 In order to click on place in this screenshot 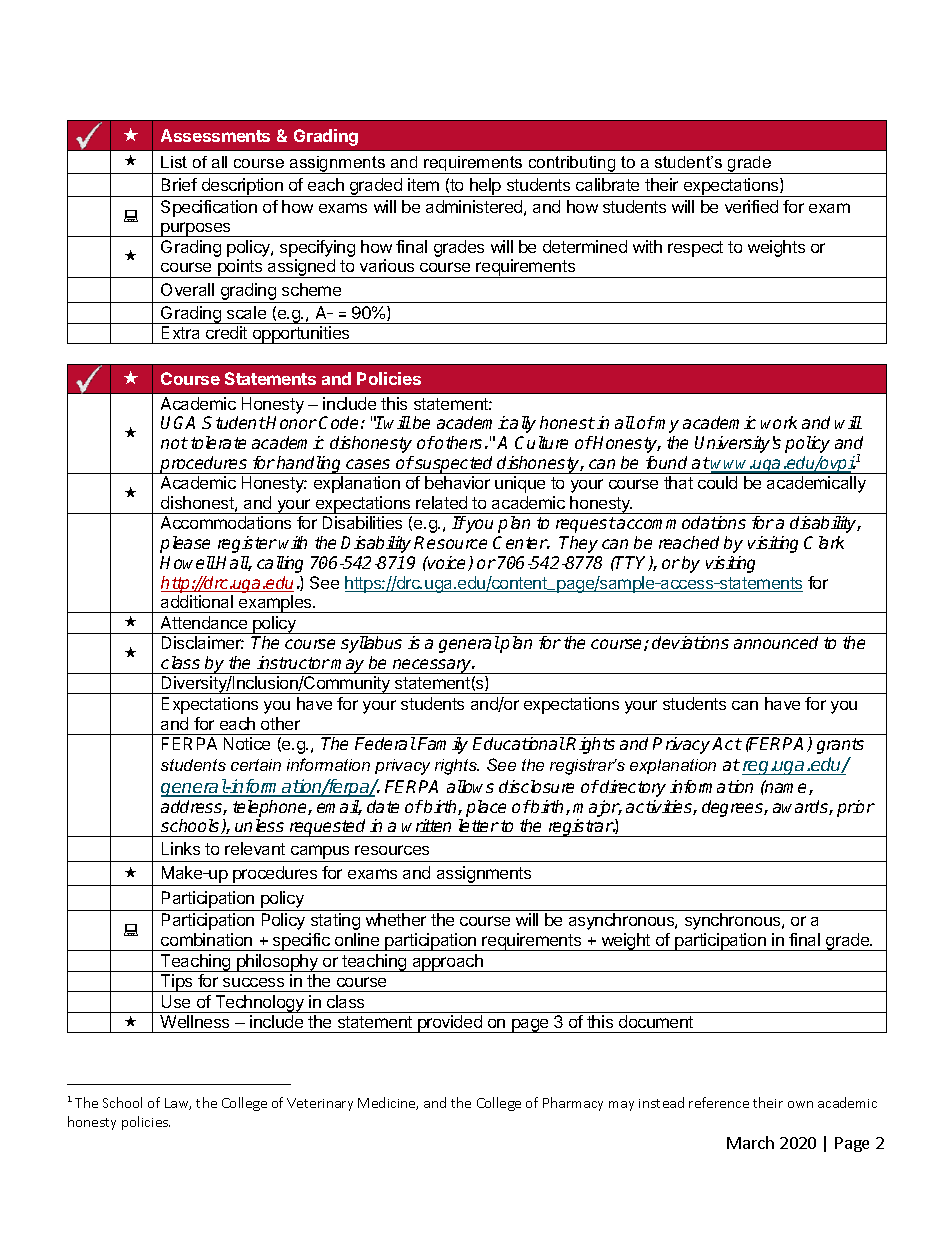, I will do `click(486, 808)`.
